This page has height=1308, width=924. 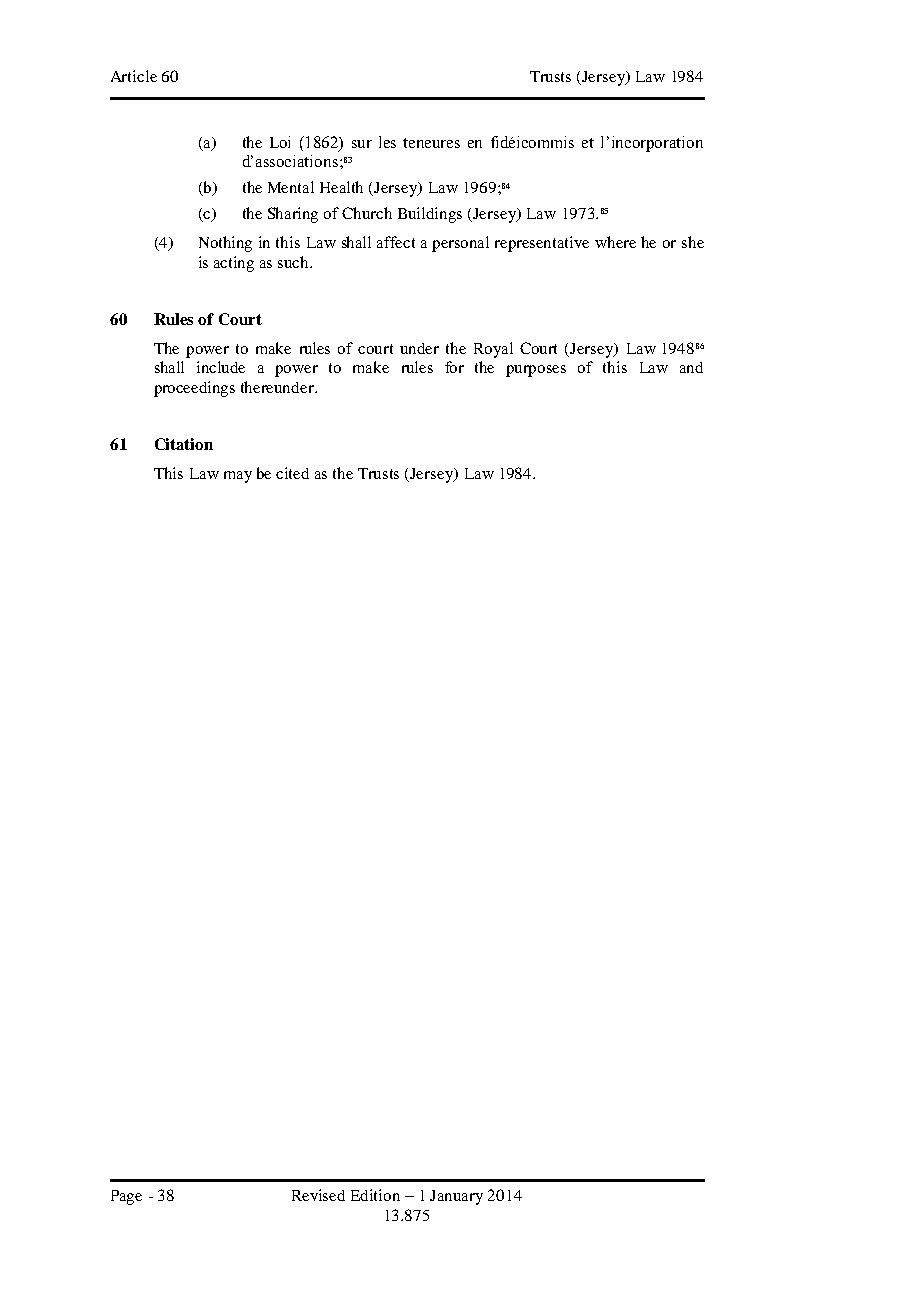 I want to click on proceedings, so click(x=194, y=389).
